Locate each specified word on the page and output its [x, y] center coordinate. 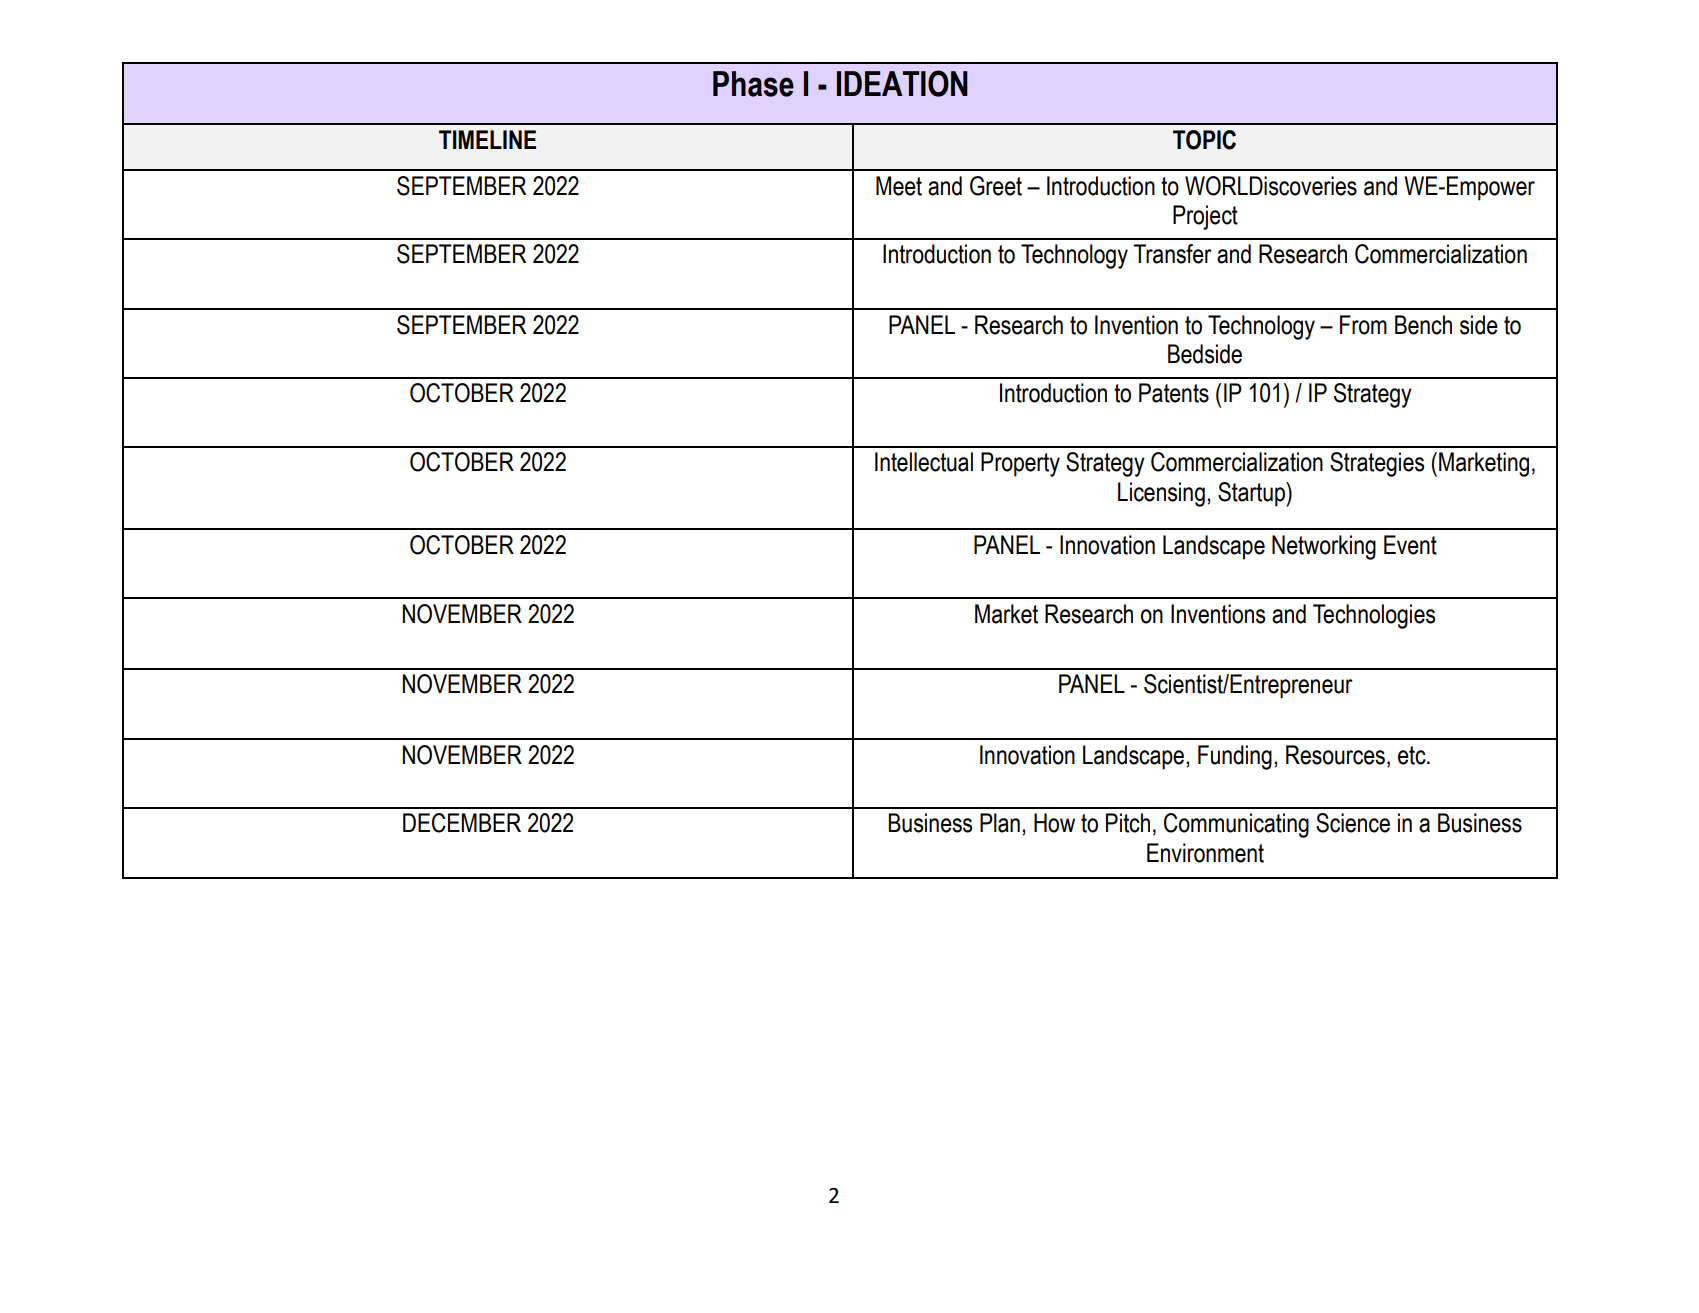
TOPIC [1204, 140]
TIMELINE [487, 139]
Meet [899, 186]
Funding [1235, 757]
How [1054, 823]
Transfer [1172, 254]
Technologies [1374, 616]
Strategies [1377, 464]
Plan [1000, 823]
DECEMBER [462, 823]
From [1363, 325]
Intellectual [924, 462]
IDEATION [902, 83]
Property [1020, 464]
